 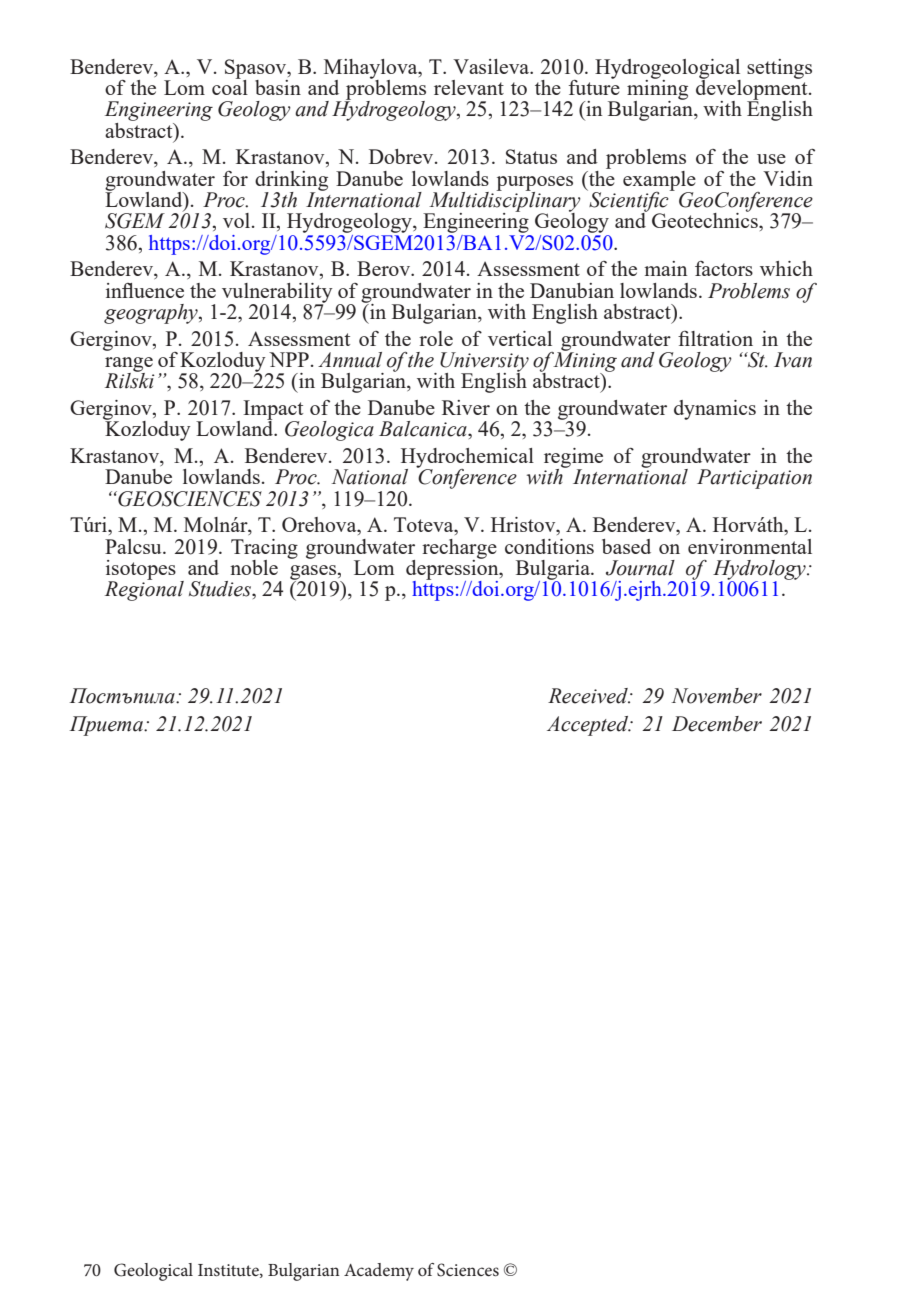 I want to click on relevant, so click(x=469, y=87).
